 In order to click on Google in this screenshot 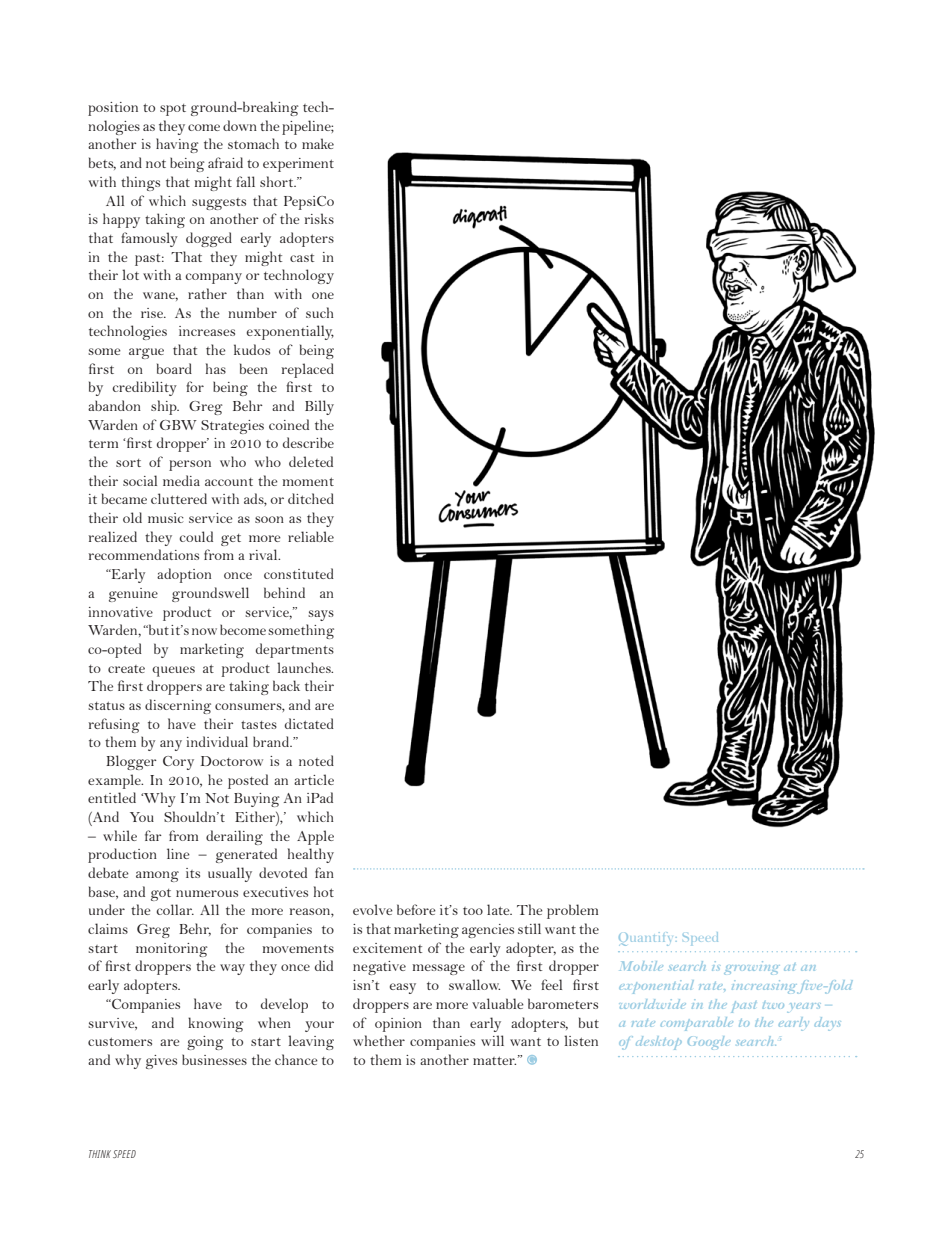, I will do `click(709, 1043)`.
